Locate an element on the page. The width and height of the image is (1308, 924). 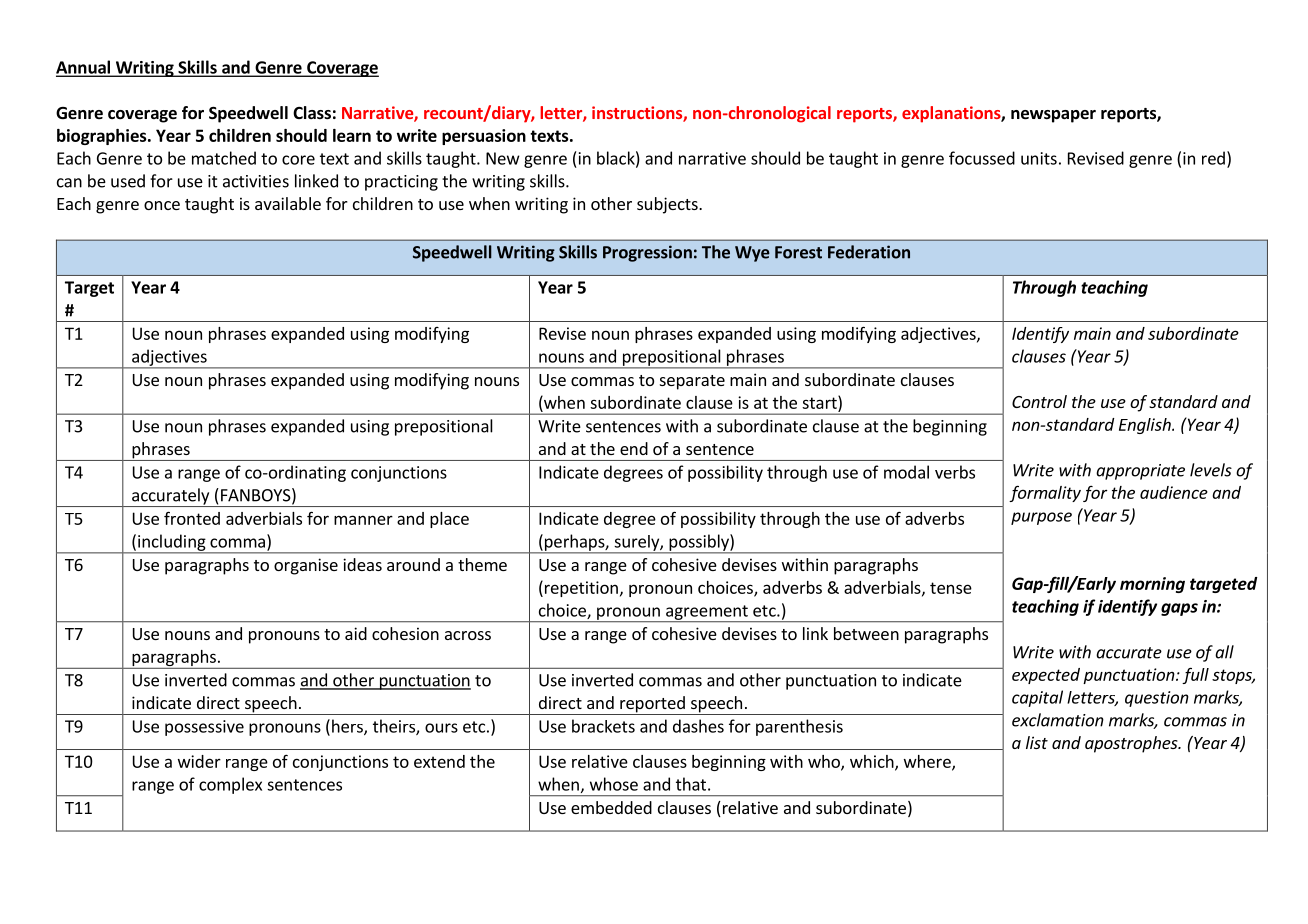
aid is located at coordinates (356, 633).
